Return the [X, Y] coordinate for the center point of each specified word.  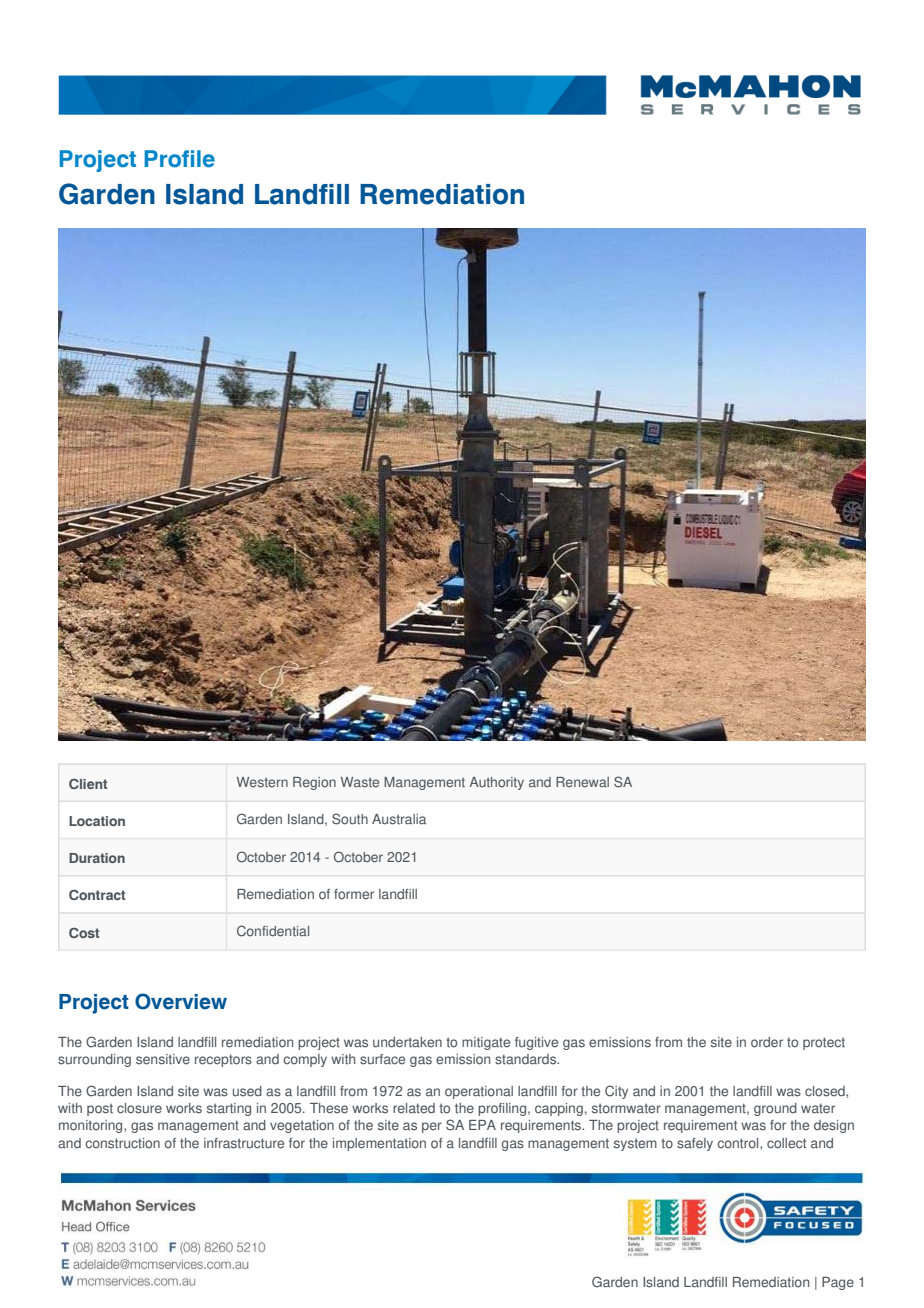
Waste [360, 782]
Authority [496, 783]
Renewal [582, 782]
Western [262, 782]
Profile [180, 159]
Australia [399, 819]
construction [122, 1143]
